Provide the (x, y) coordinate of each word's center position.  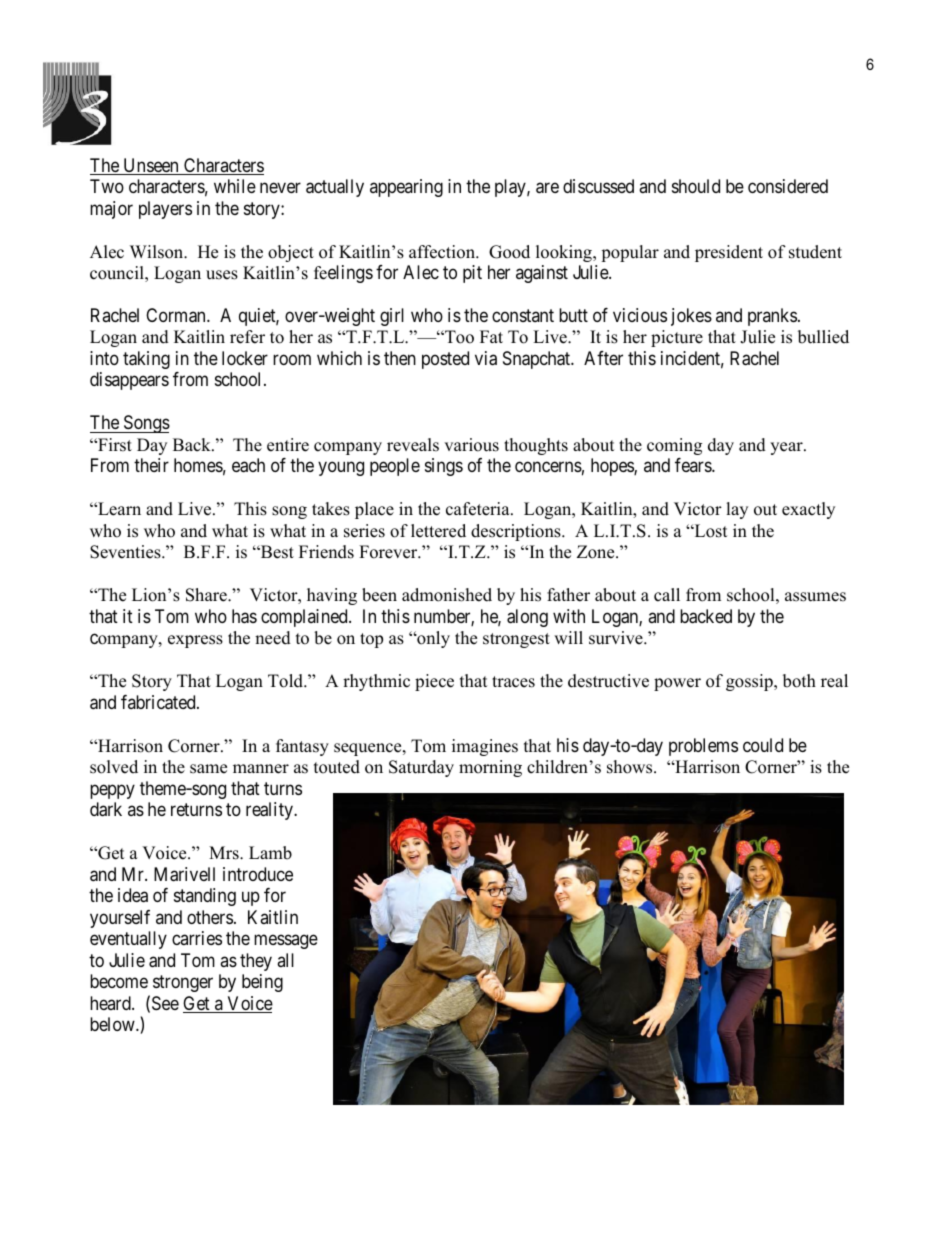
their (151, 465)
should (696, 186)
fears (694, 465)
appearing (406, 188)
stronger (183, 983)
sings (444, 467)
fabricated (159, 702)
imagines (485, 747)
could (763, 745)
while (235, 186)
